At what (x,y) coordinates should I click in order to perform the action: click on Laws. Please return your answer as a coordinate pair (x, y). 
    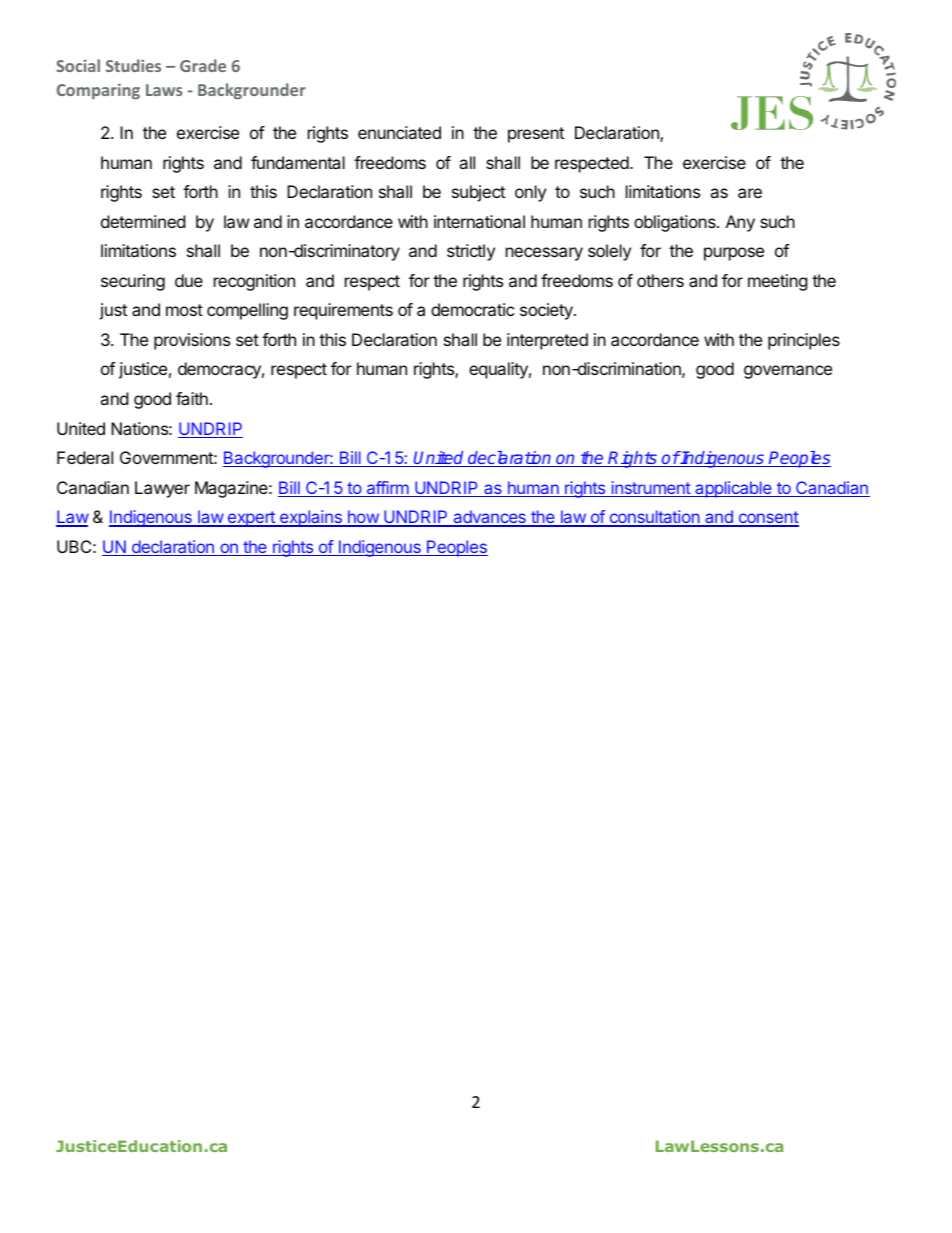
    Looking at the image, I should click on (164, 90).
